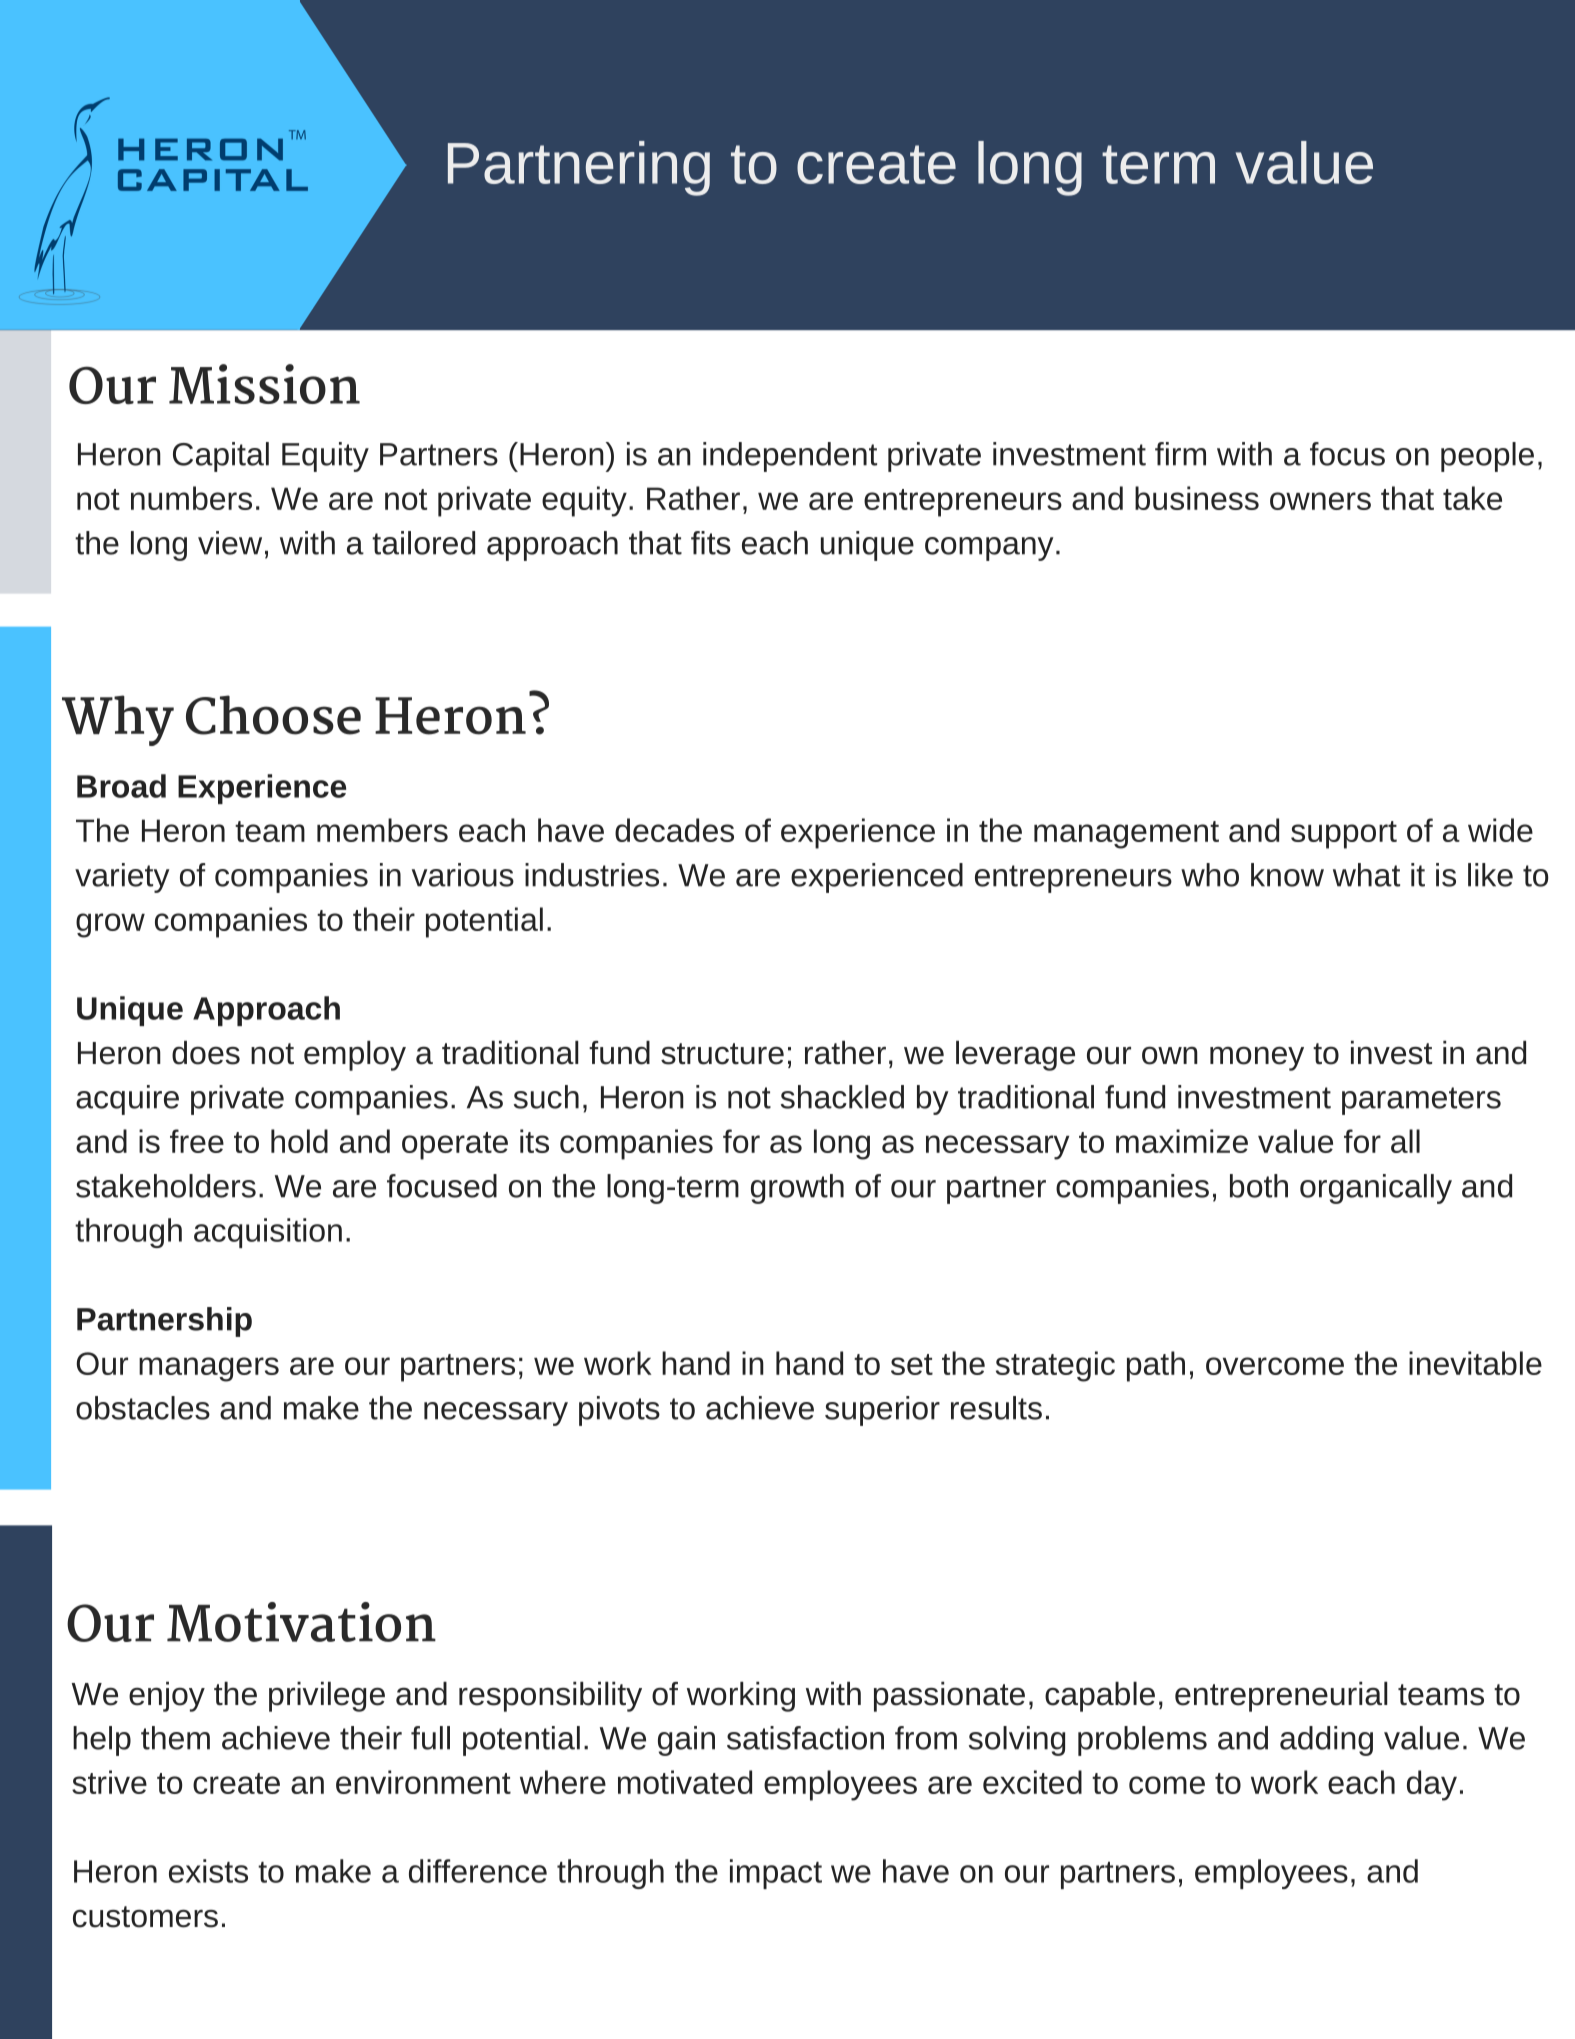 The width and height of the screenshot is (1575, 2039). I want to click on owners, so click(1320, 501).
